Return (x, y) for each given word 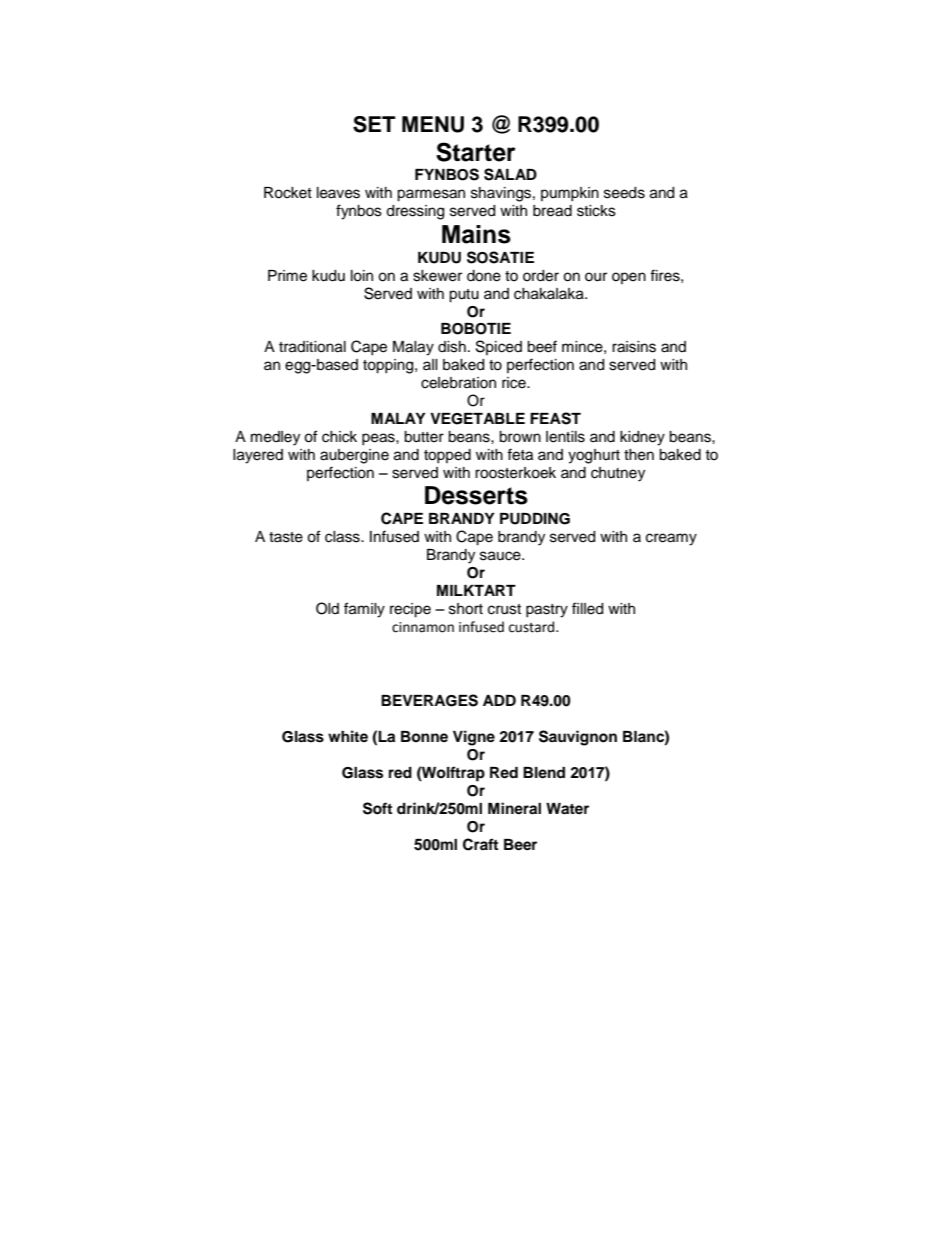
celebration (458, 383)
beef (542, 346)
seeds (624, 193)
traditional (312, 347)
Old (327, 608)
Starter (476, 152)
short (466, 609)
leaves (338, 193)
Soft (377, 808)
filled (587, 608)
